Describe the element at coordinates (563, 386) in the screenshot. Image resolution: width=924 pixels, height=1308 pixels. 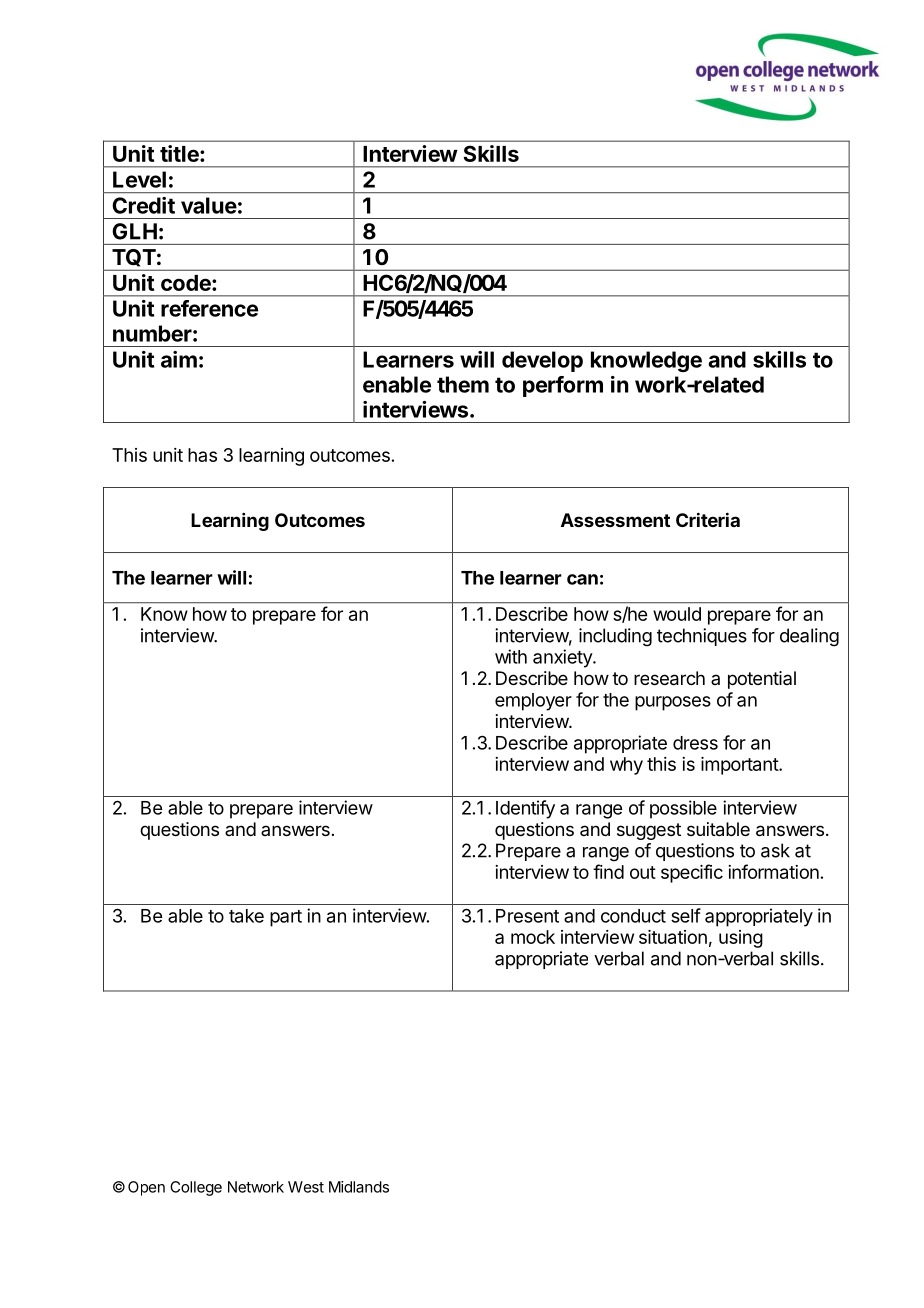
I see `perform` at that location.
